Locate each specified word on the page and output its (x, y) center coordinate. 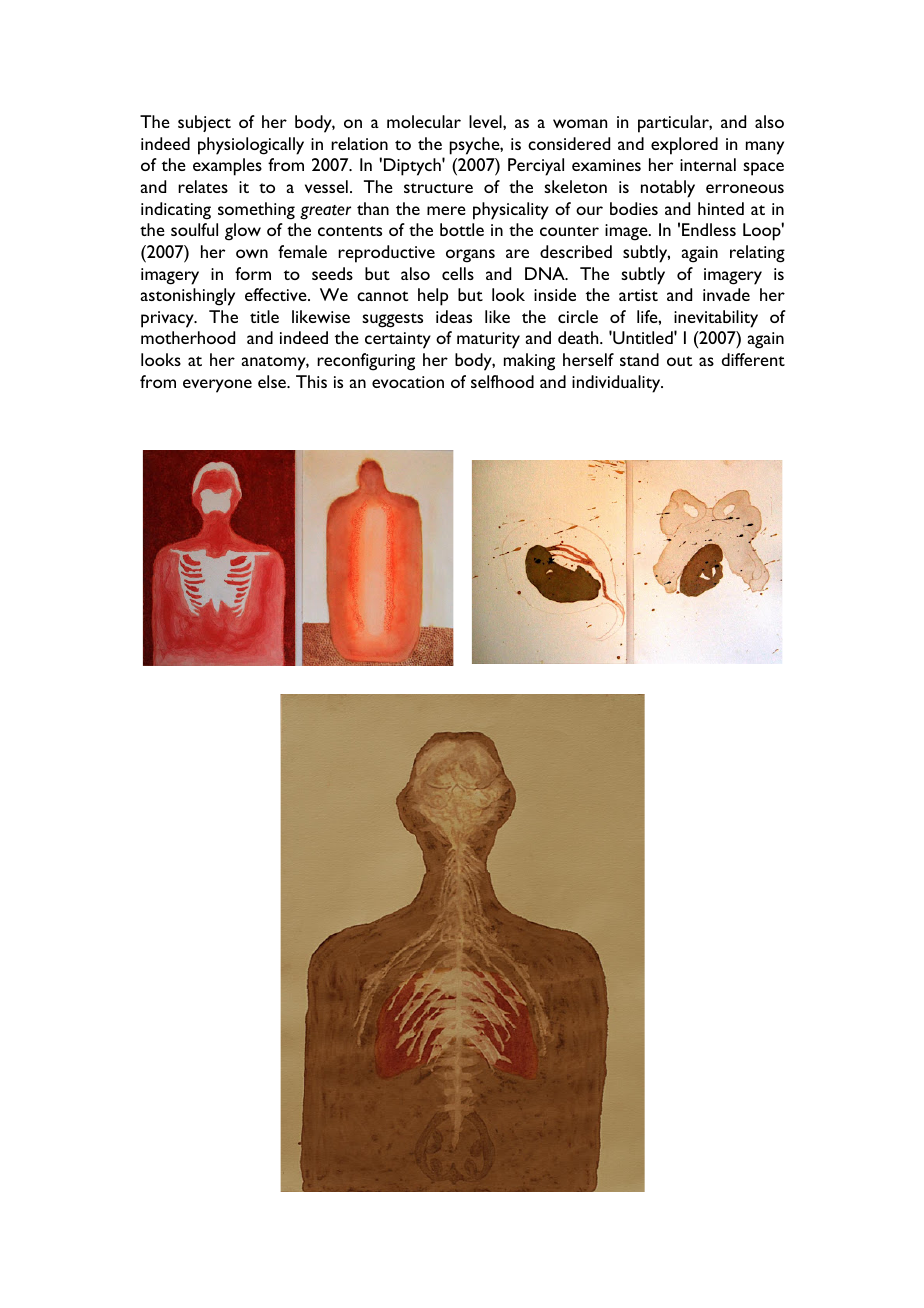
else (273, 381)
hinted (721, 208)
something (256, 211)
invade (726, 294)
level (486, 121)
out (679, 361)
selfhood (502, 381)
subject (204, 123)
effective (277, 294)
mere (446, 210)
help (433, 297)
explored (684, 146)
